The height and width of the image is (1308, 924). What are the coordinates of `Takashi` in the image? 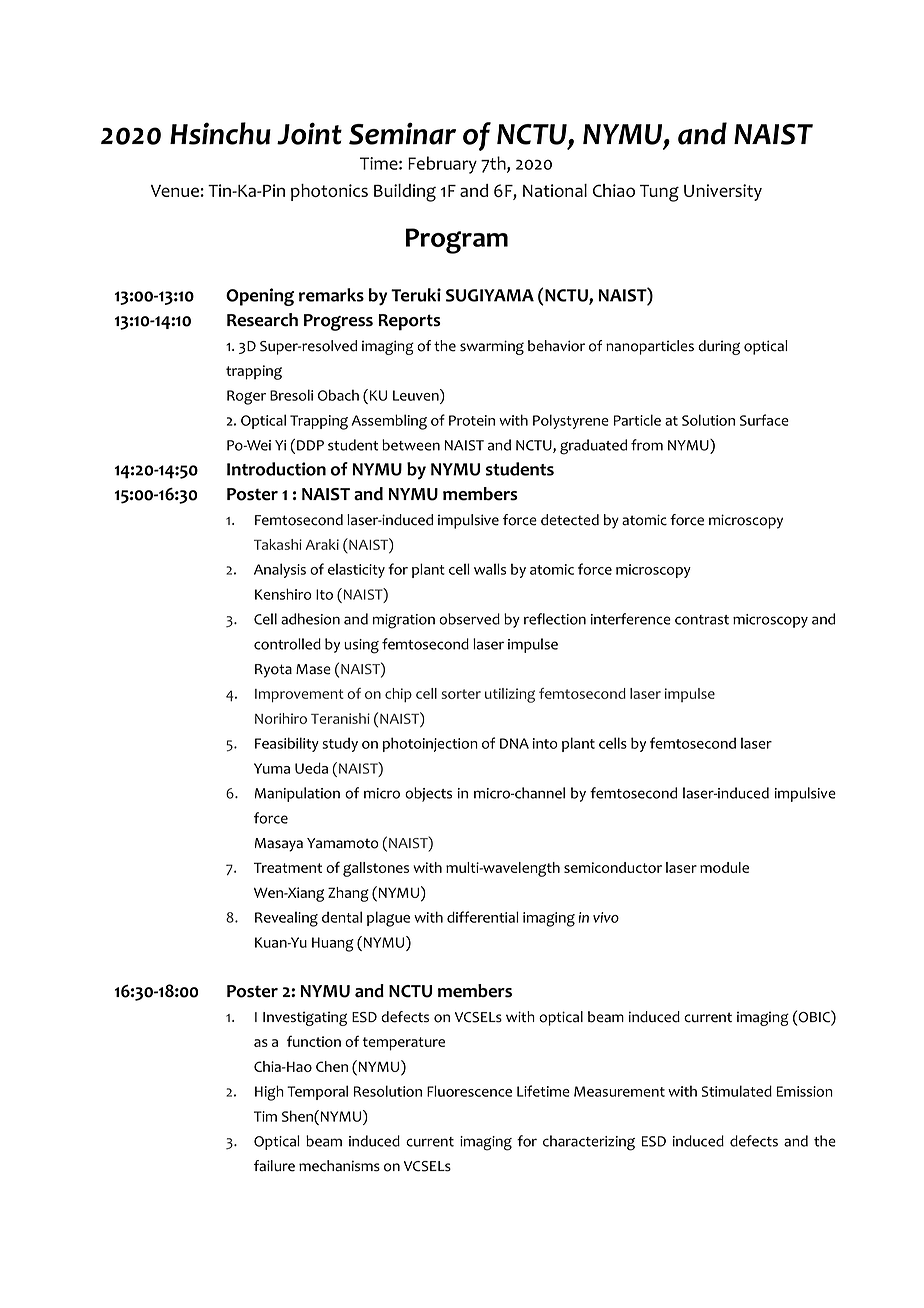 It's located at (278, 544).
